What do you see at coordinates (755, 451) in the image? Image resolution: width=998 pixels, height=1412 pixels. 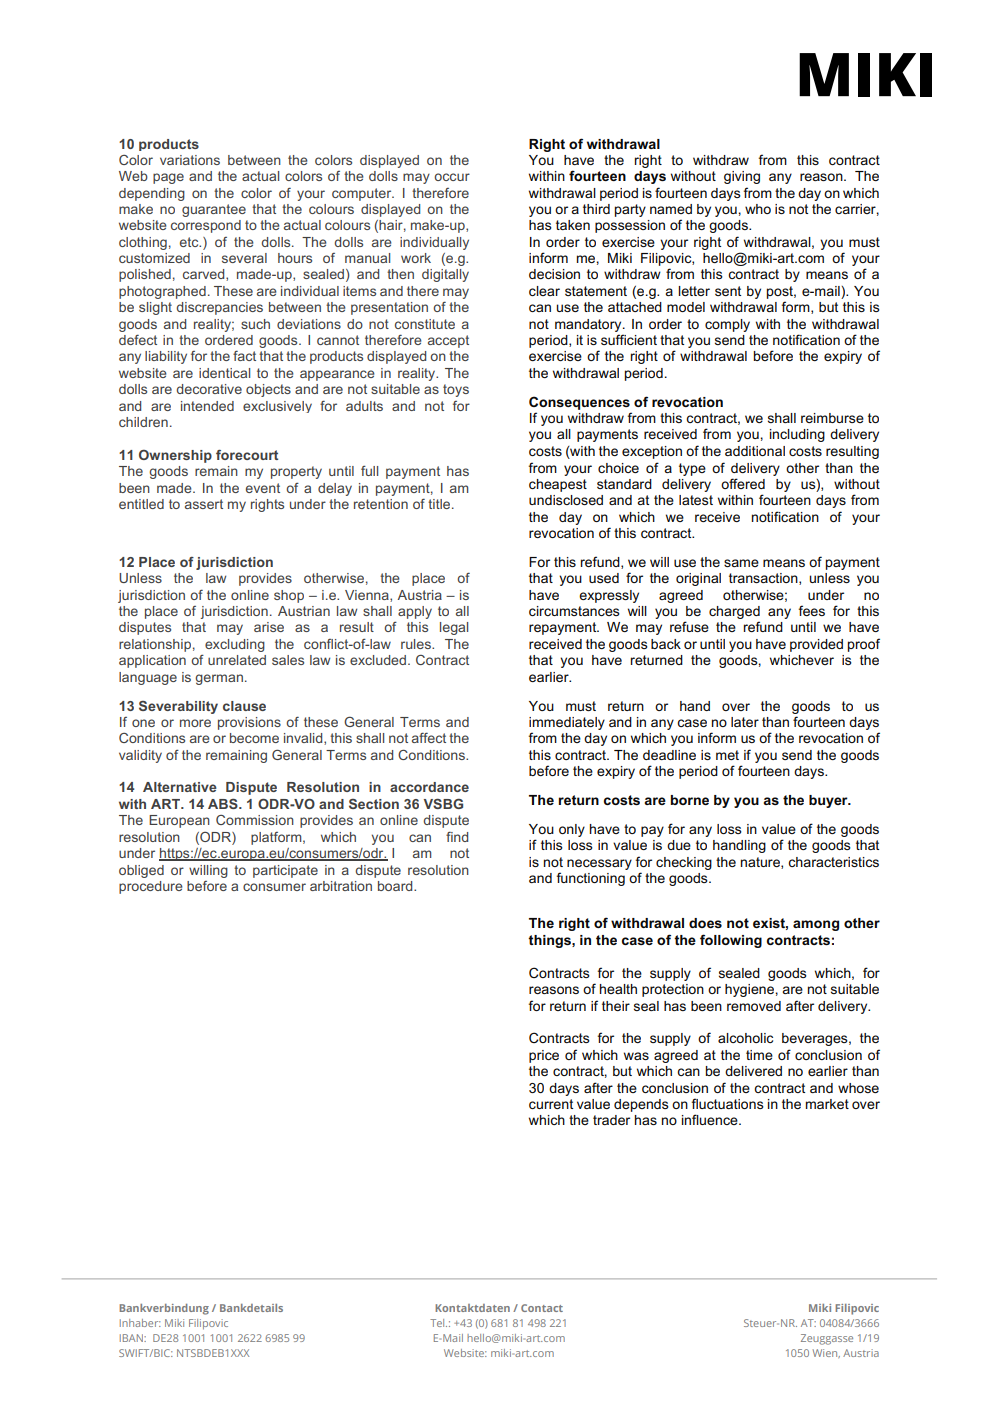 I see `additional` at bounding box center [755, 451].
